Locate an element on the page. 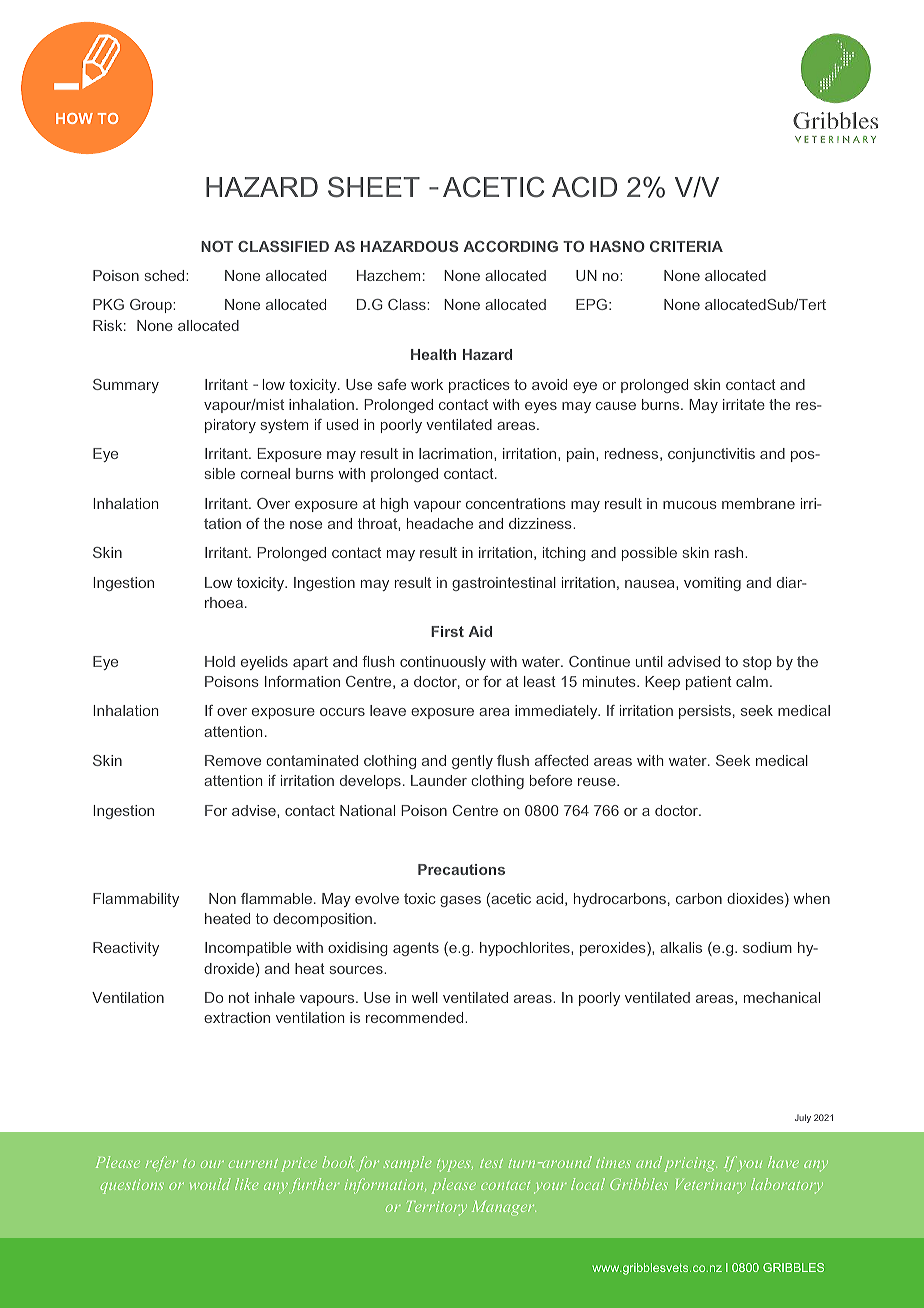 The height and width of the page is (1308, 924). CRITERIA is located at coordinates (686, 246).
